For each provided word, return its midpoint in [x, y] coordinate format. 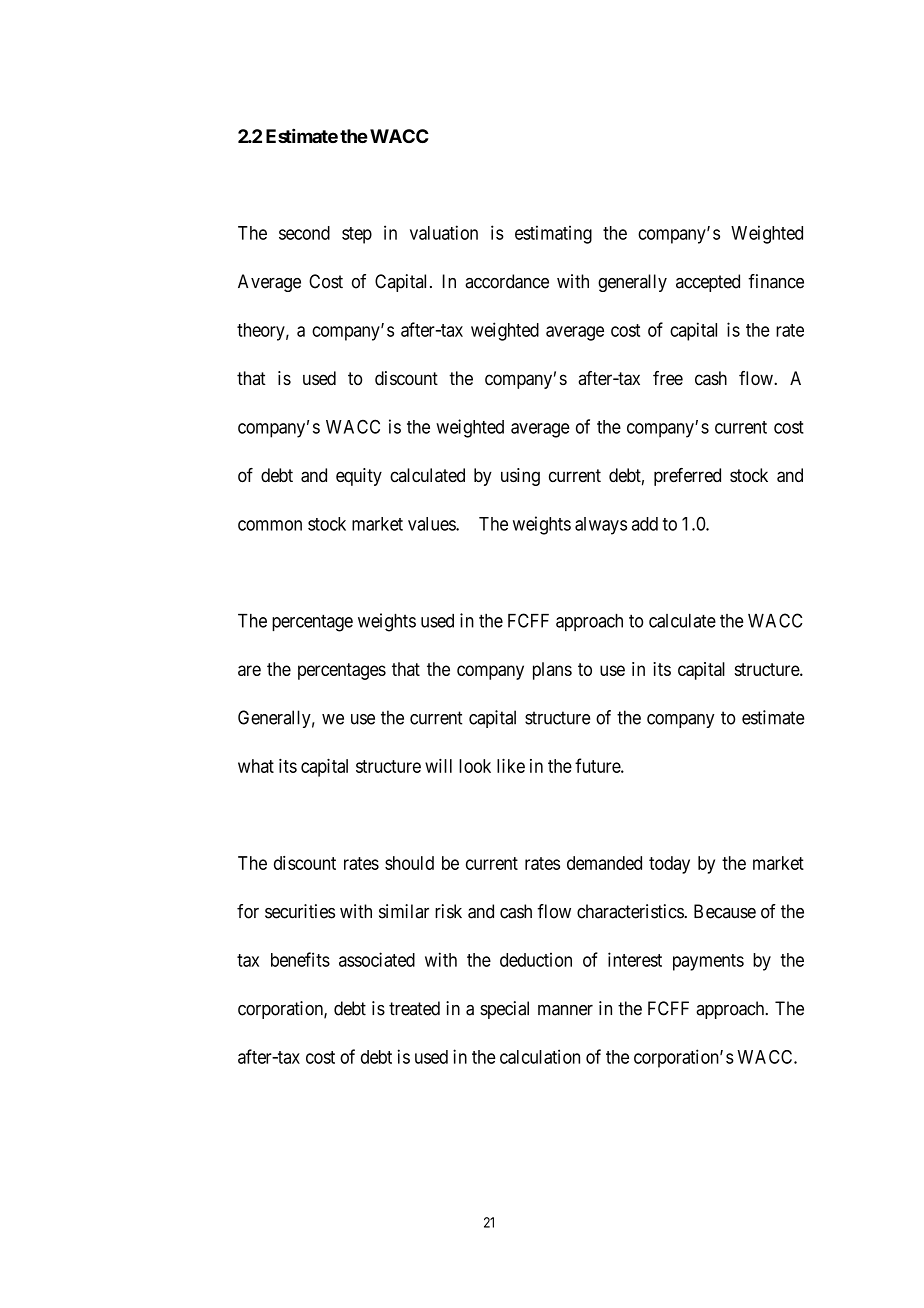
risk [448, 911]
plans [552, 671]
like [511, 765]
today [669, 865]
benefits [300, 959]
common [270, 525]
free [668, 378]
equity [359, 477]
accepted [708, 283]
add [645, 524]
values [432, 524]
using [520, 477]
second [304, 233]
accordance [507, 281]
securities [300, 911]
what [256, 766]
